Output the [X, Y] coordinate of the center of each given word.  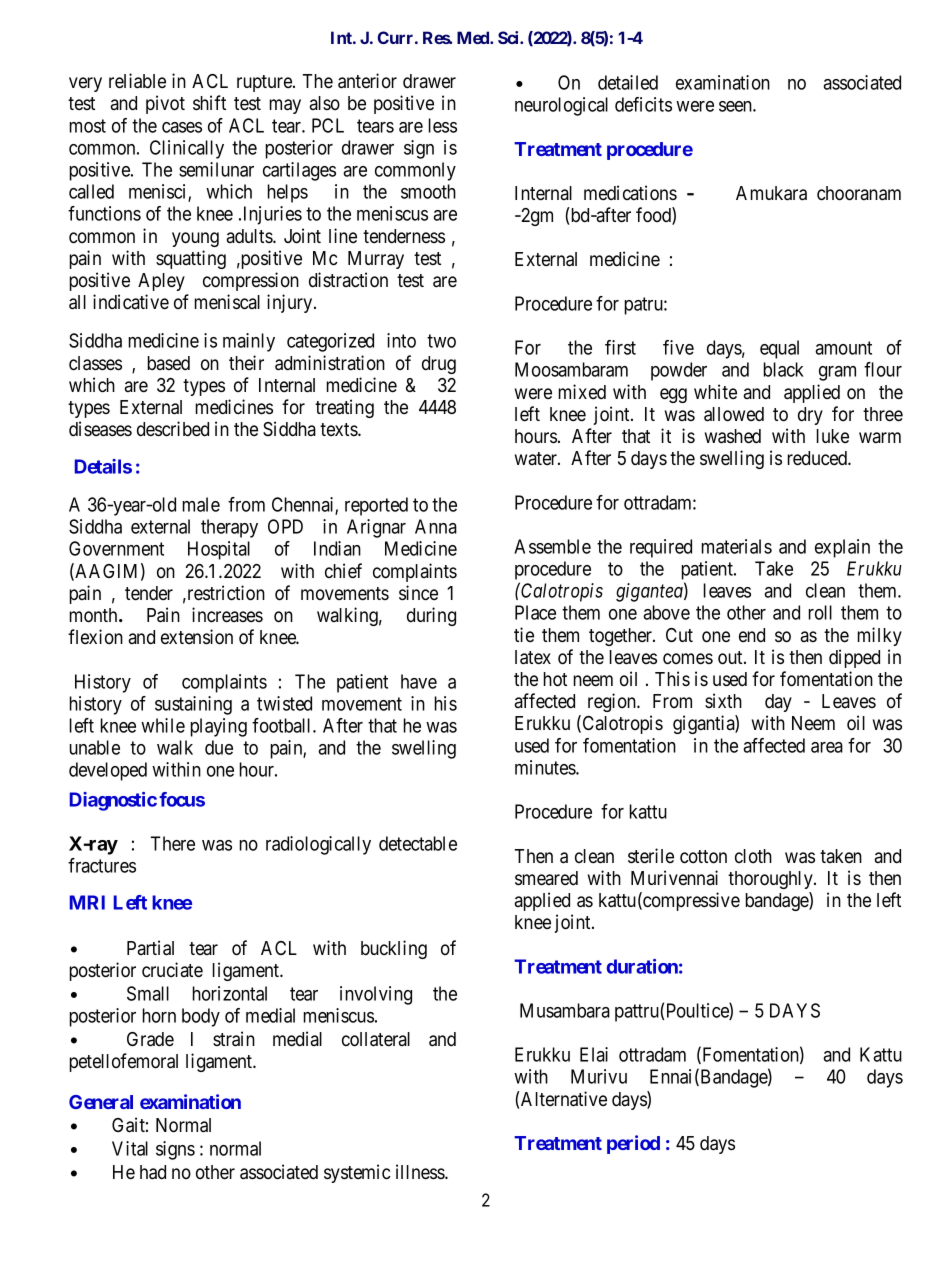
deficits [643, 104]
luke [833, 436]
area [827, 747]
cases [182, 127]
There [173, 843]
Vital [130, 1148]
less [443, 125]
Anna [436, 526]
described [173, 429]
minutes [546, 767]
